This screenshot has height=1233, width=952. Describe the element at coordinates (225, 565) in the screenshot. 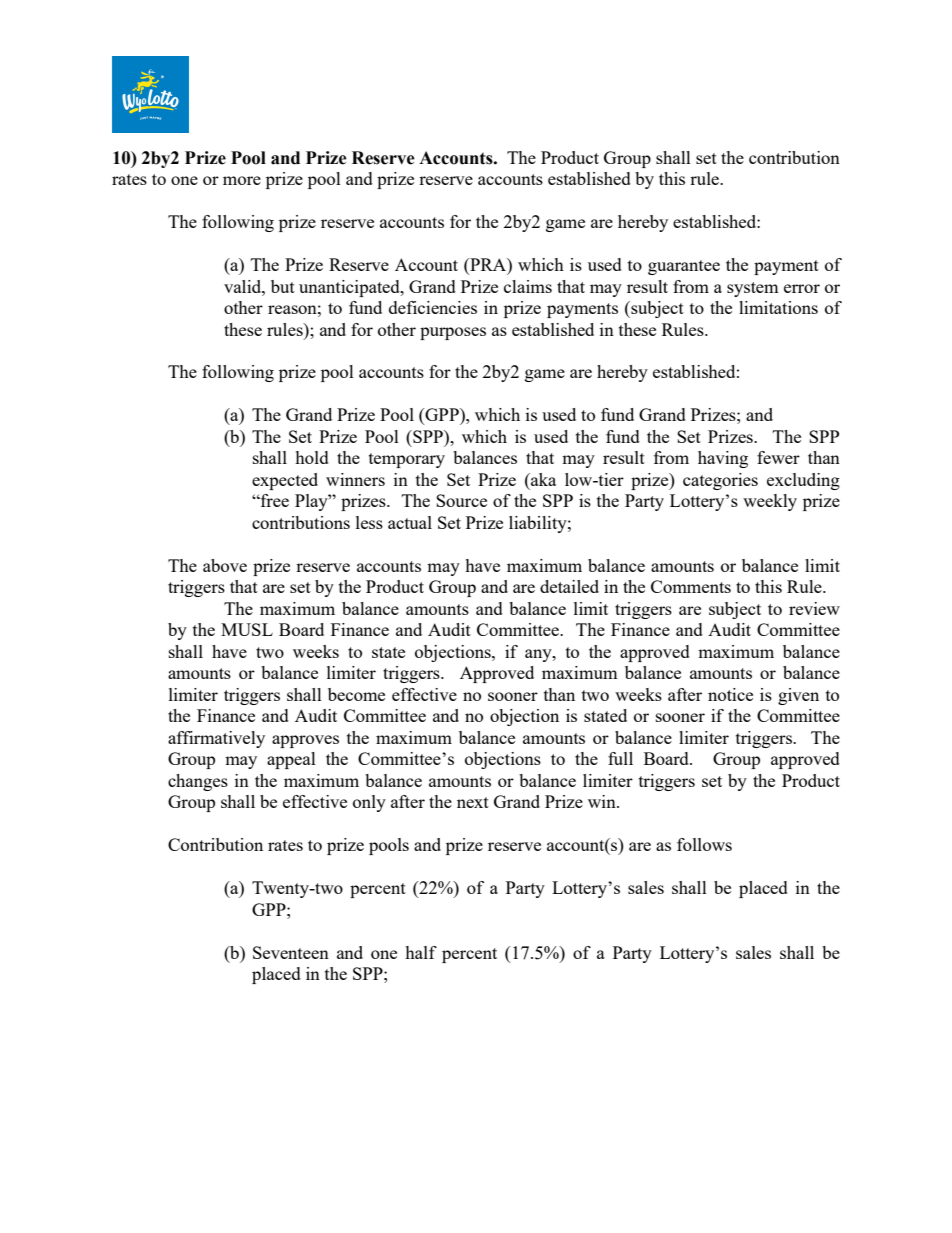

I see `above` at that location.
